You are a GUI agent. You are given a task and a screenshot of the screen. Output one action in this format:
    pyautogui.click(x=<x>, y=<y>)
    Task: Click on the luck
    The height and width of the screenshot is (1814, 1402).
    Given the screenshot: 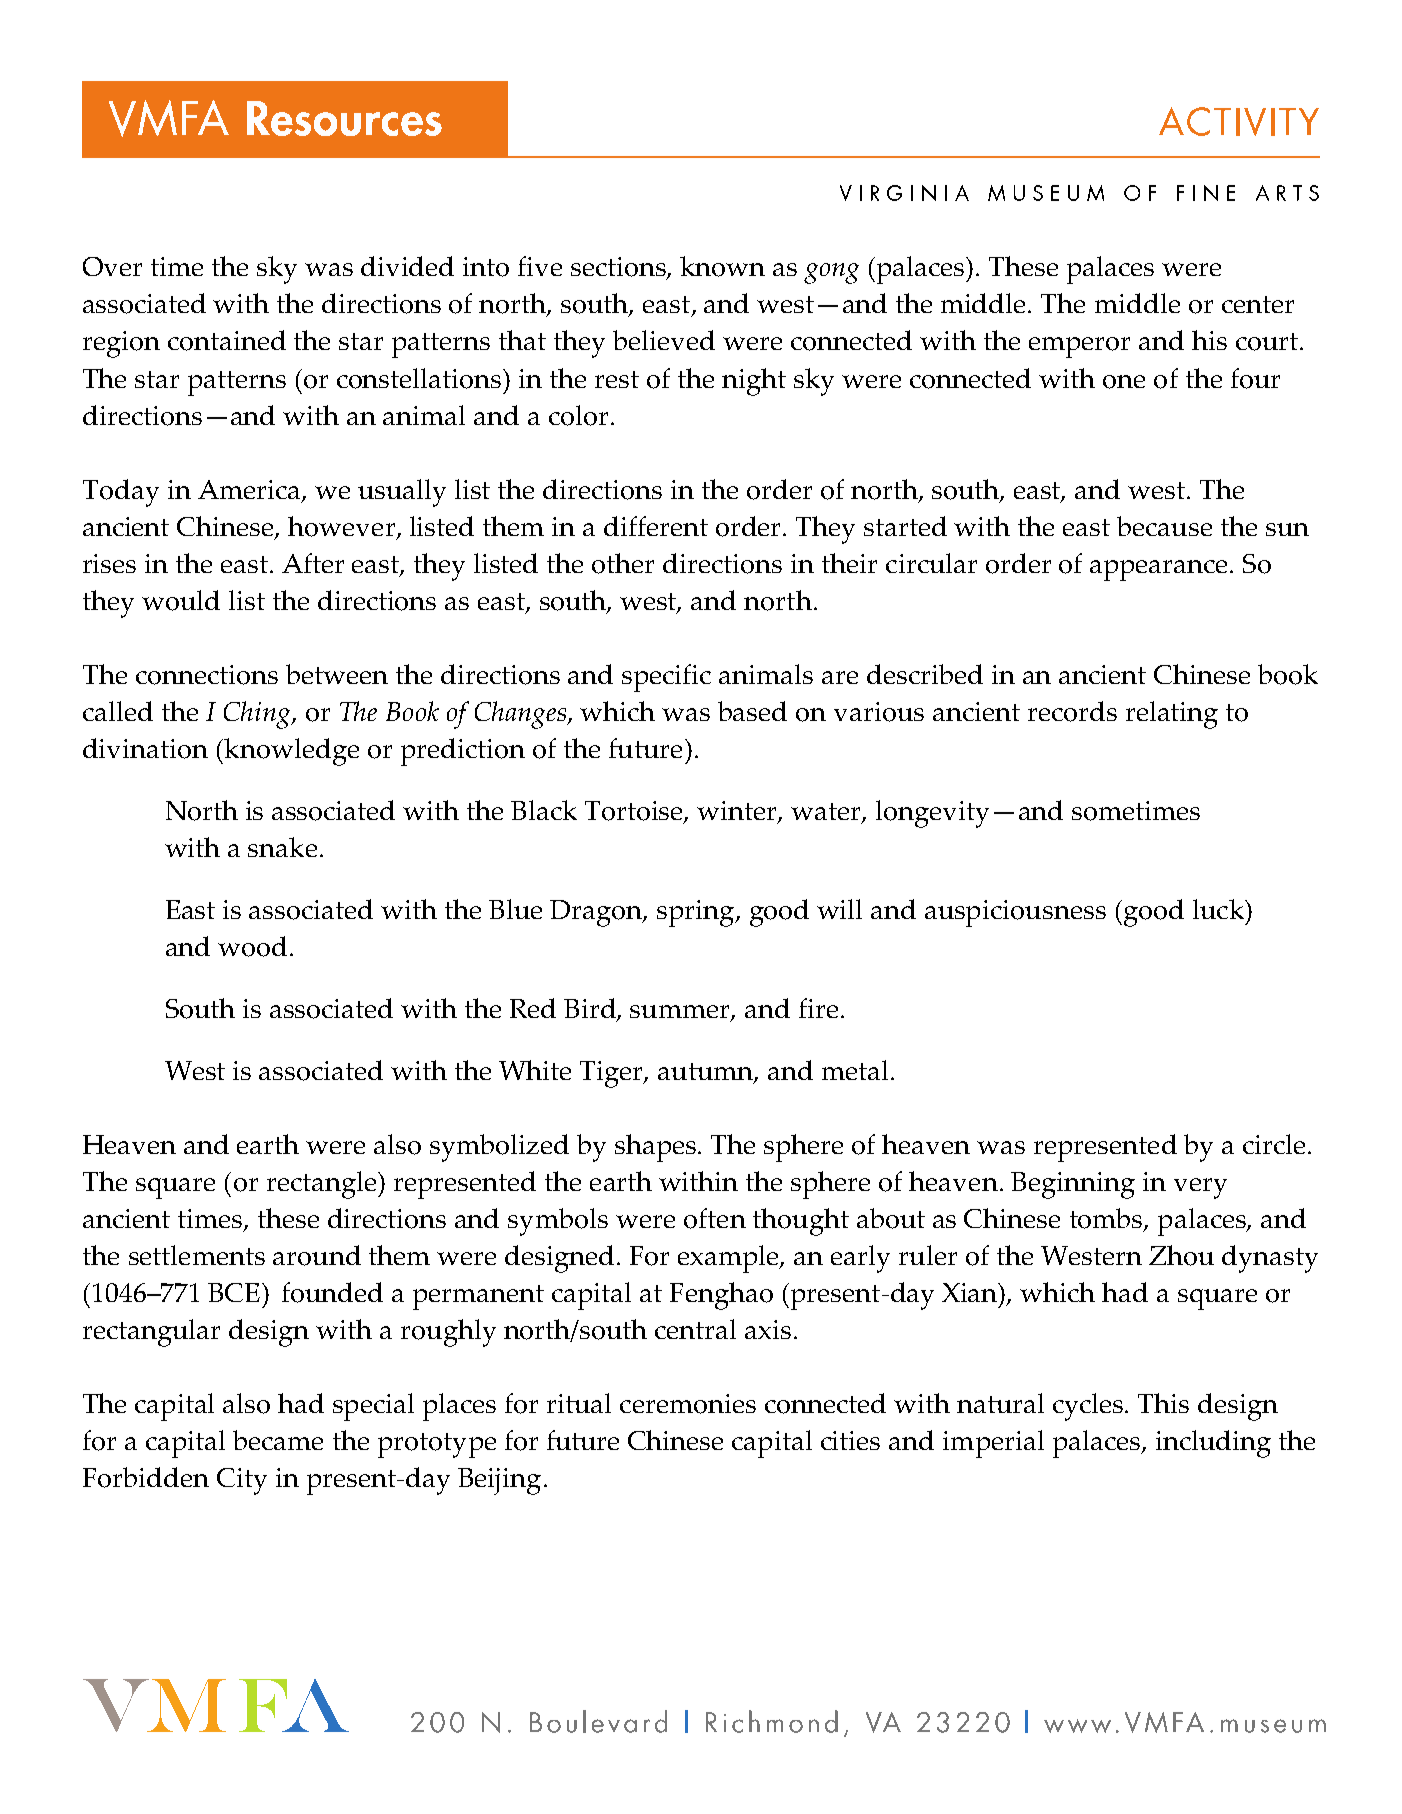 What is the action you would take?
    pyautogui.click(x=1219, y=909)
